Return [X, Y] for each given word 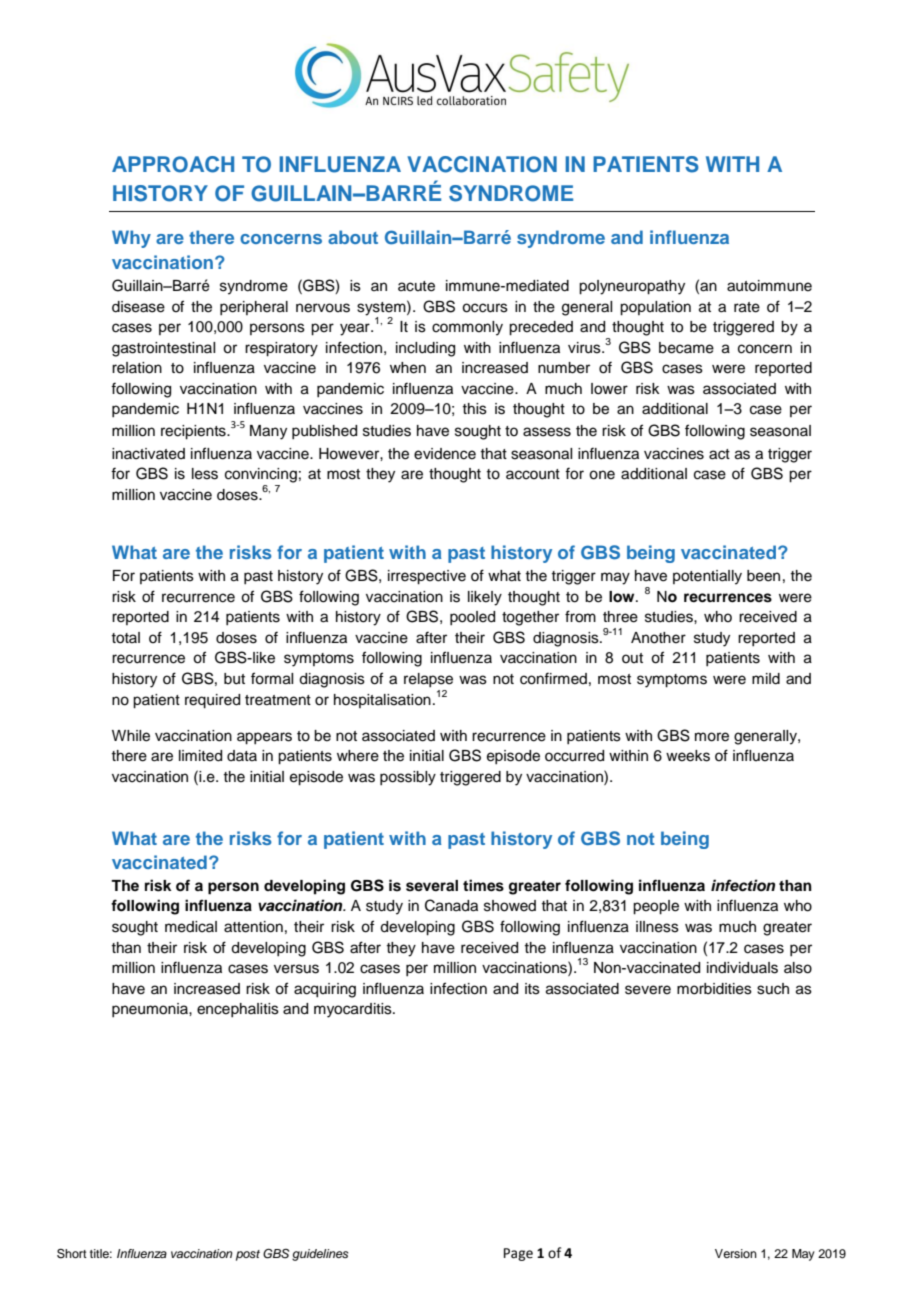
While [131, 736]
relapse [428, 680]
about [353, 237]
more [712, 737]
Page [518, 1254]
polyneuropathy [632, 287]
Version [736, 1253]
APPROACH [173, 164]
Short [72, 1254]
